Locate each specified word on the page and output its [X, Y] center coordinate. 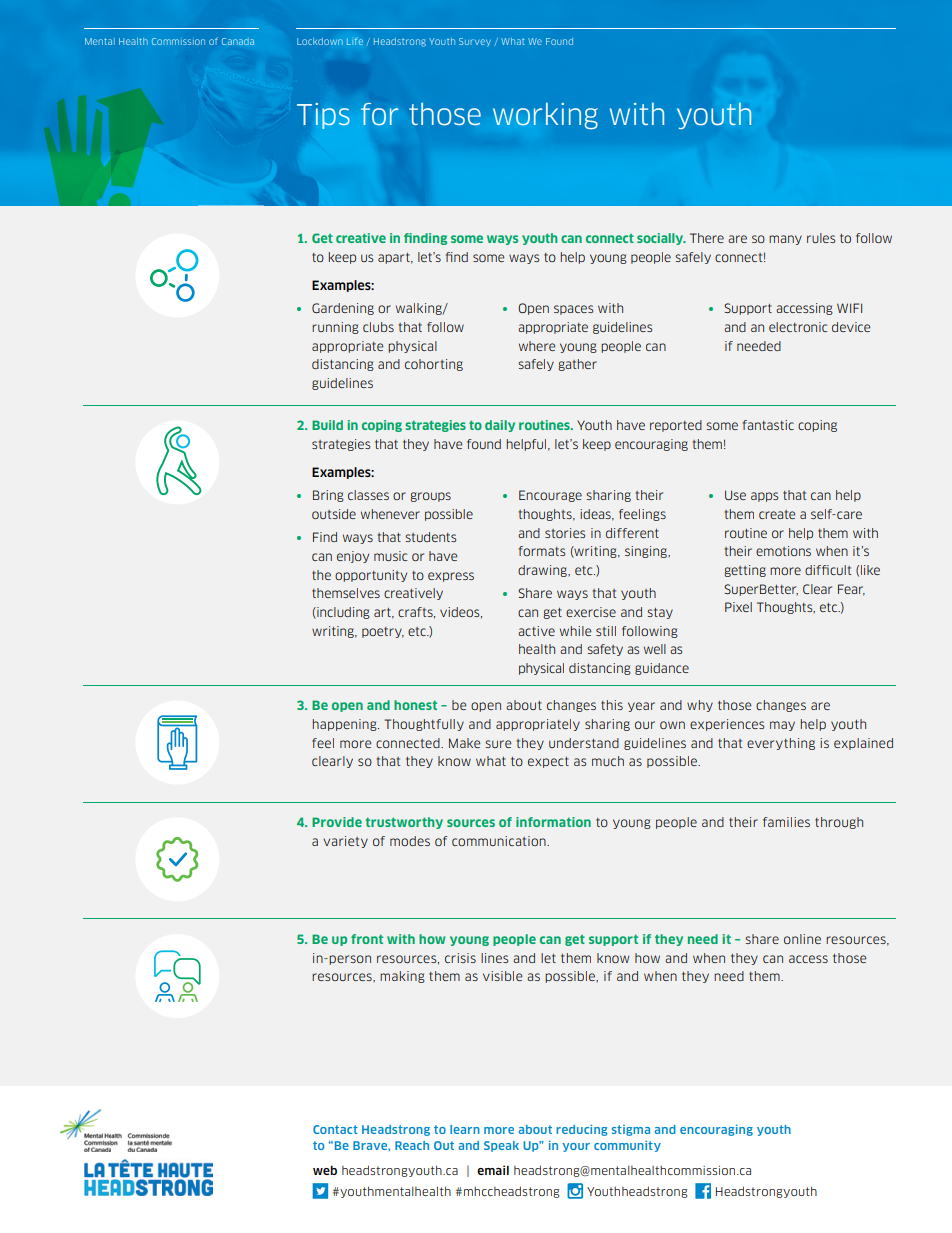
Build [327, 425]
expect [548, 762]
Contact [335, 1129]
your [576, 1147]
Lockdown [320, 41]
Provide [337, 822]
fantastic [768, 425]
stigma [631, 1130]
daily [500, 426]
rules [821, 238]
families [786, 822]
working [545, 116]
